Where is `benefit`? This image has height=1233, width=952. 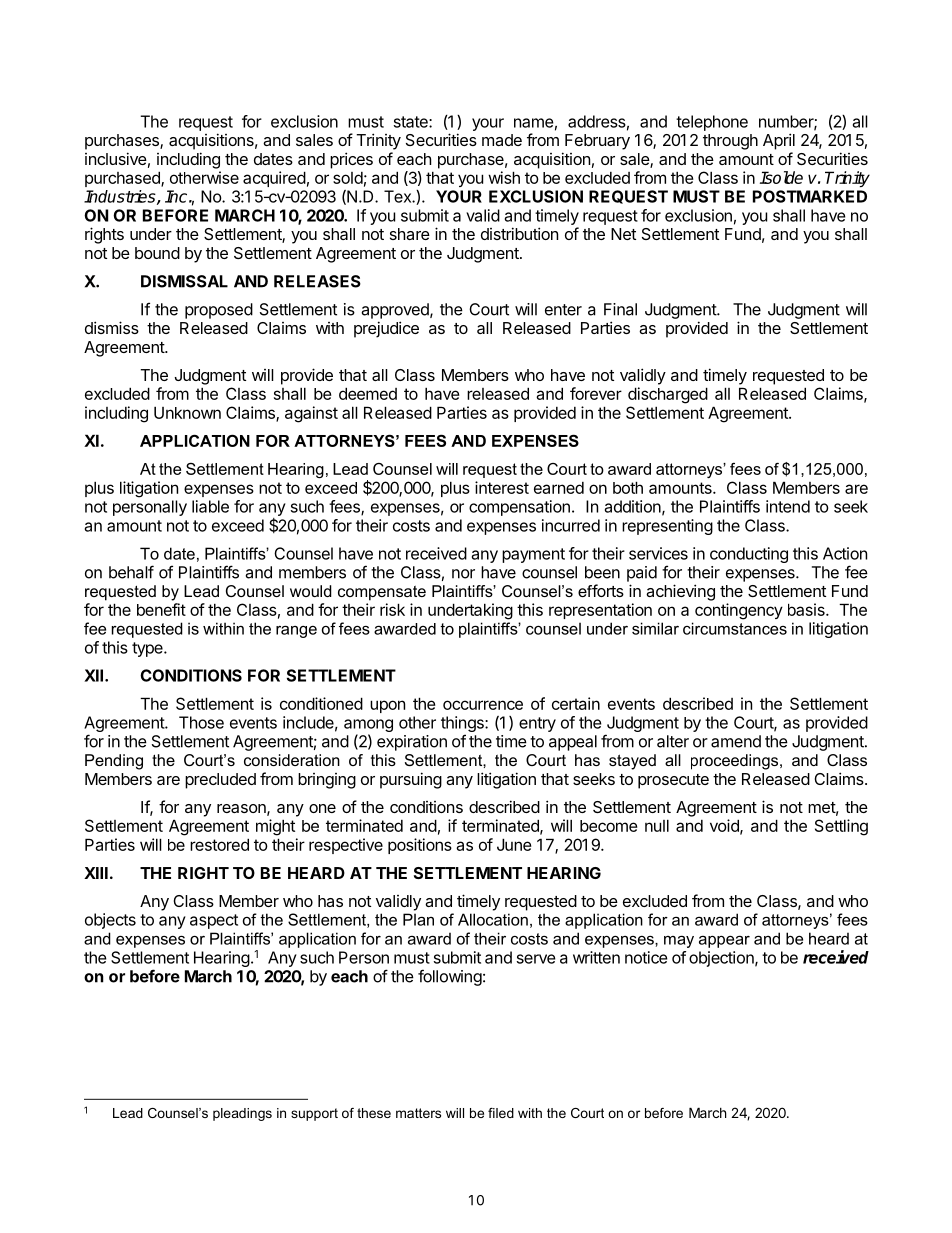 benefit is located at coordinates (161, 609).
